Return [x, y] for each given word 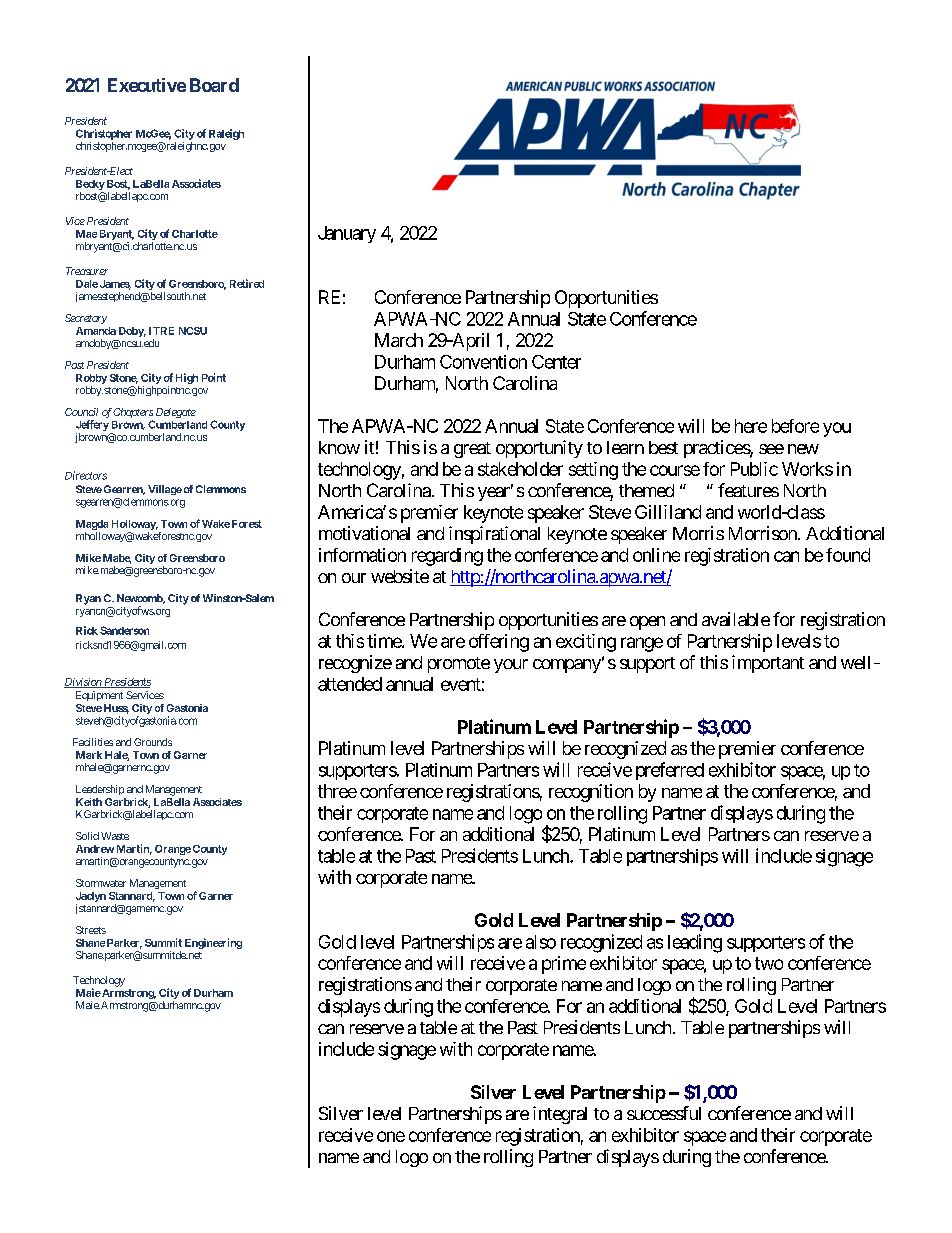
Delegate [176, 413]
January [347, 234]
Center [556, 362]
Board [214, 85]
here [751, 426]
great [472, 450]
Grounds [153, 742]
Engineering [213, 943]
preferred [670, 771]
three [337, 791]
